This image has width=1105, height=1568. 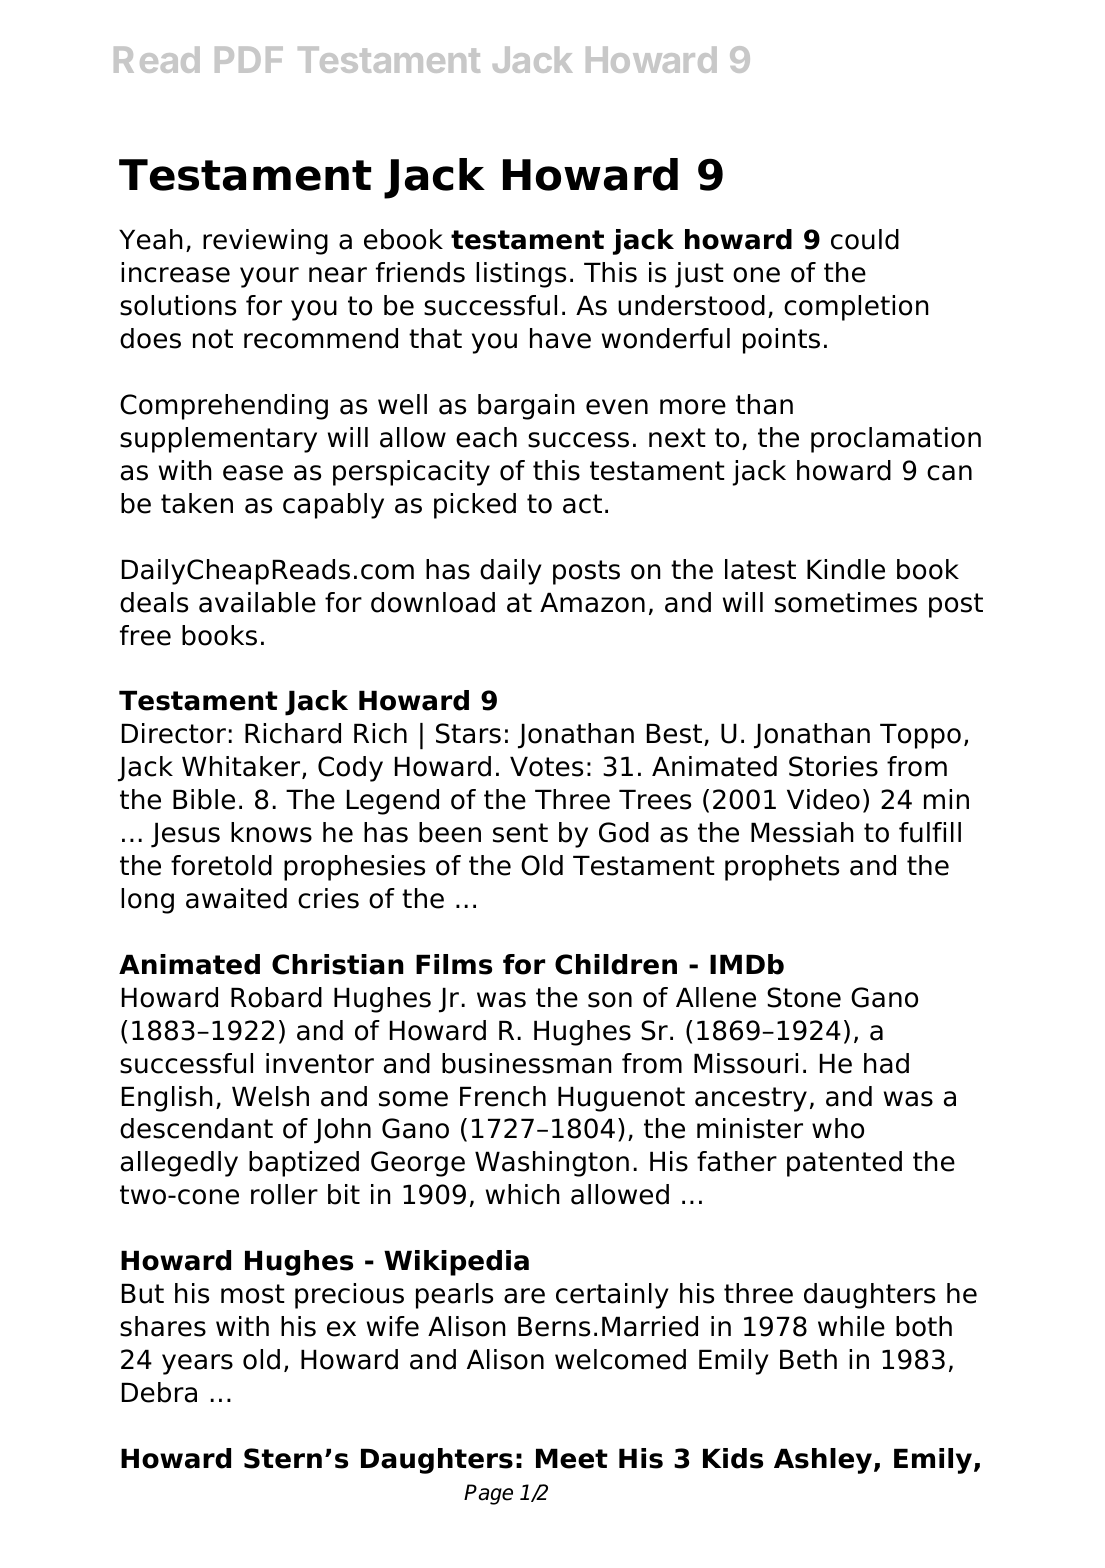 What do you see at coordinates (865, 239) in the image?
I see `could` at bounding box center [865, 239].
